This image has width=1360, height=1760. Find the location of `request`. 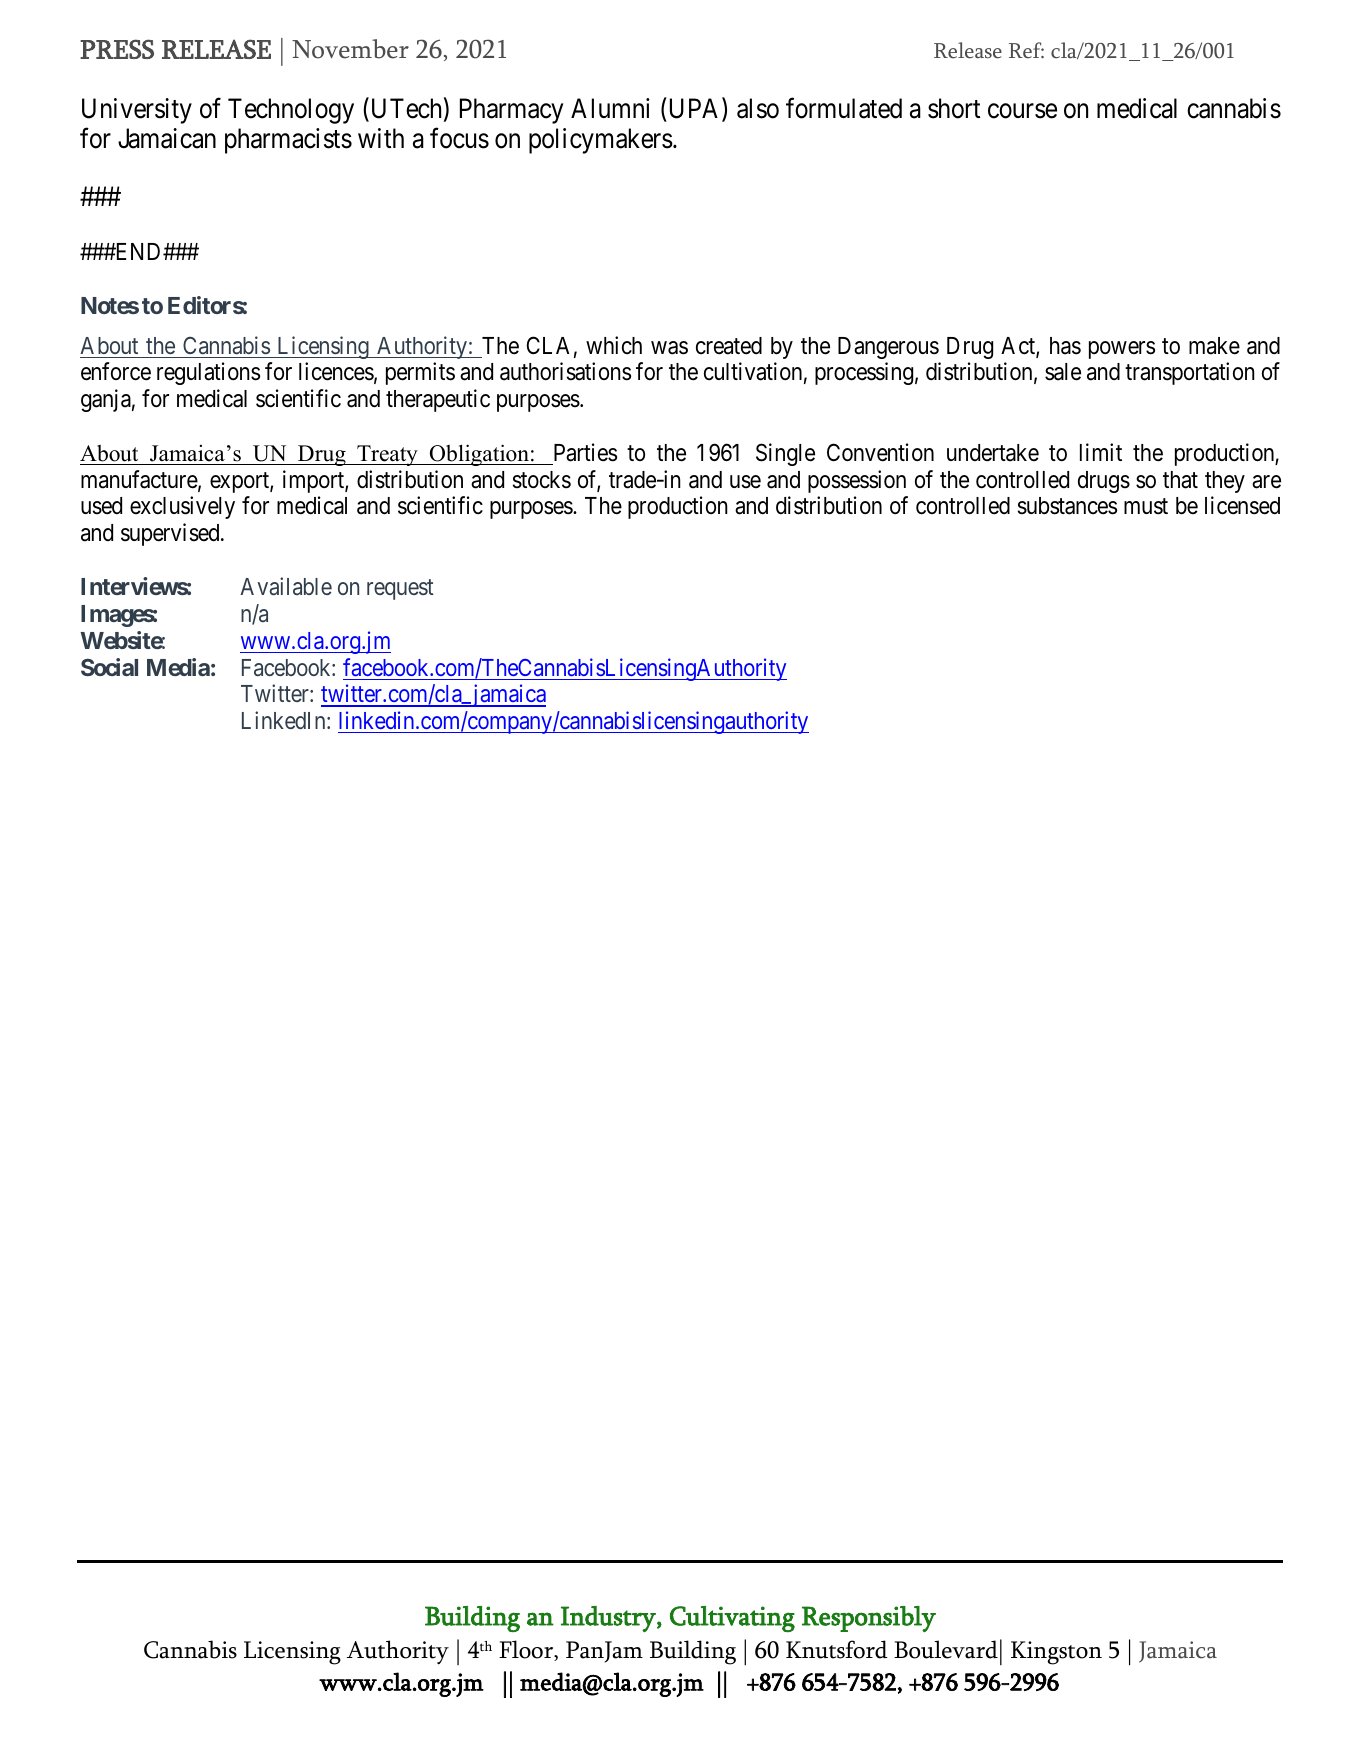

request is located at coordinates (400, 590).
